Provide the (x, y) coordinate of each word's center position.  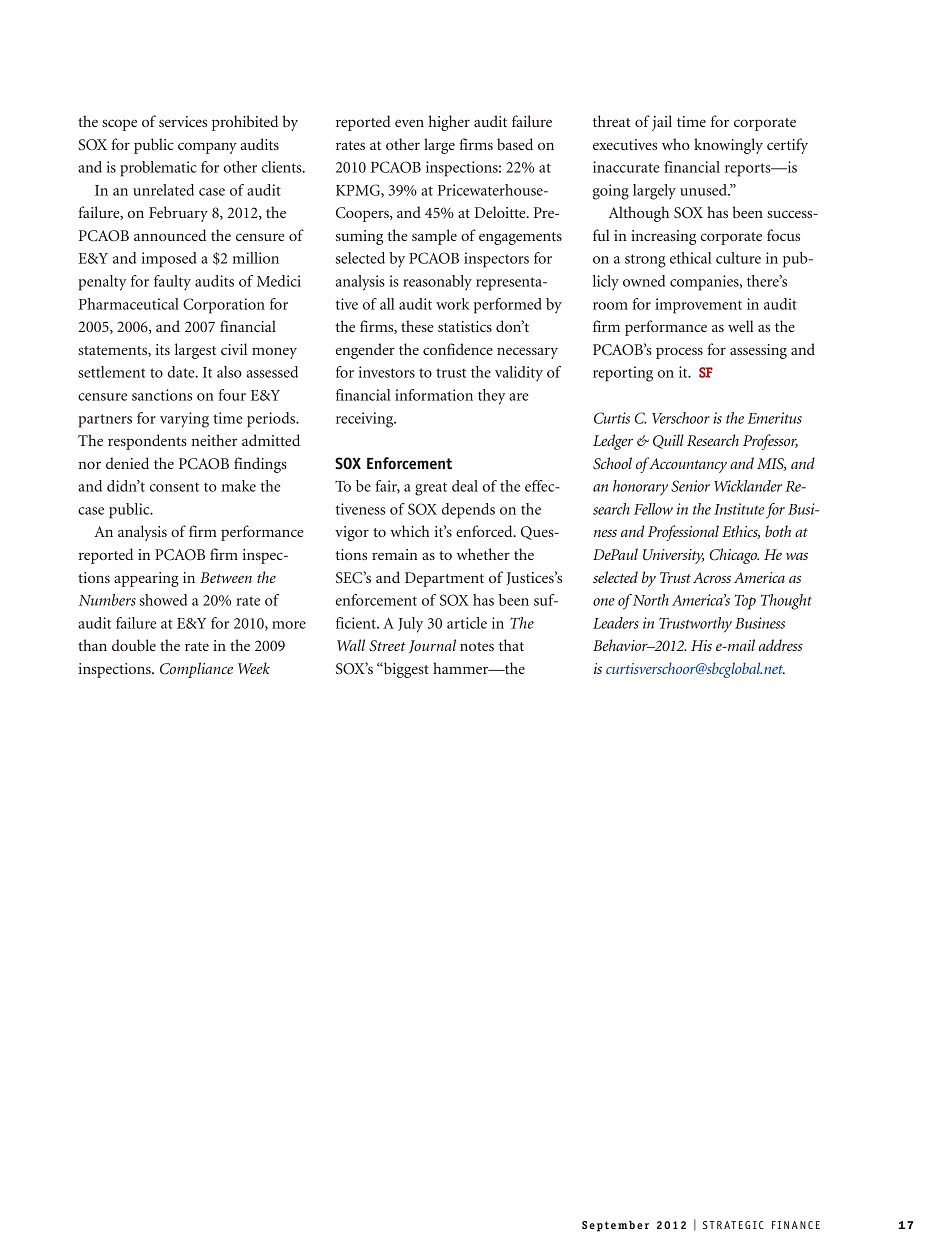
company (207, 148)
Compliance (196, 670)
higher (449, 123)
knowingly (728, 146)
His (701, 645)
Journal (432, 646)
